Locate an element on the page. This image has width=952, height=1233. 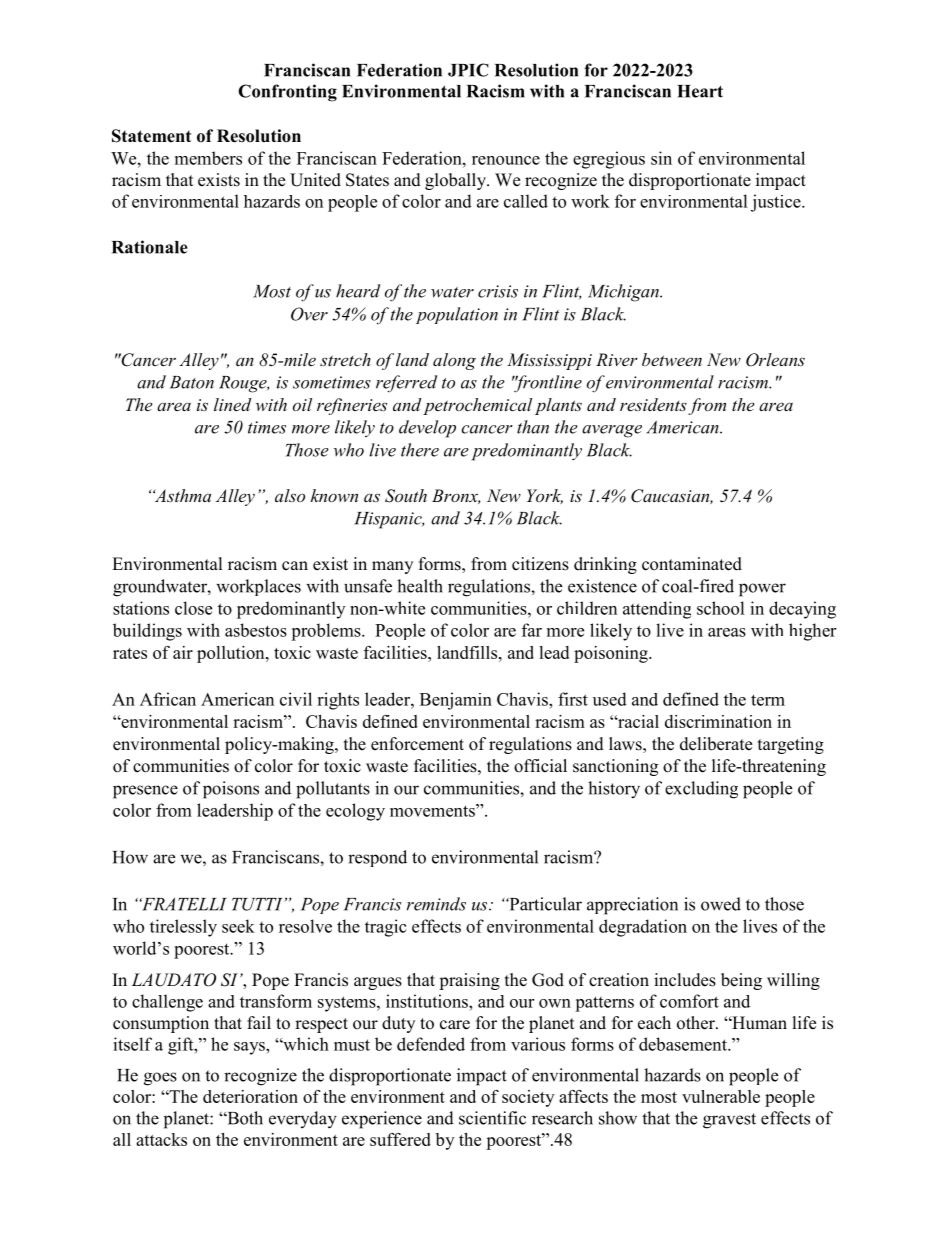
Heart is located at coordinates (700, 91).
